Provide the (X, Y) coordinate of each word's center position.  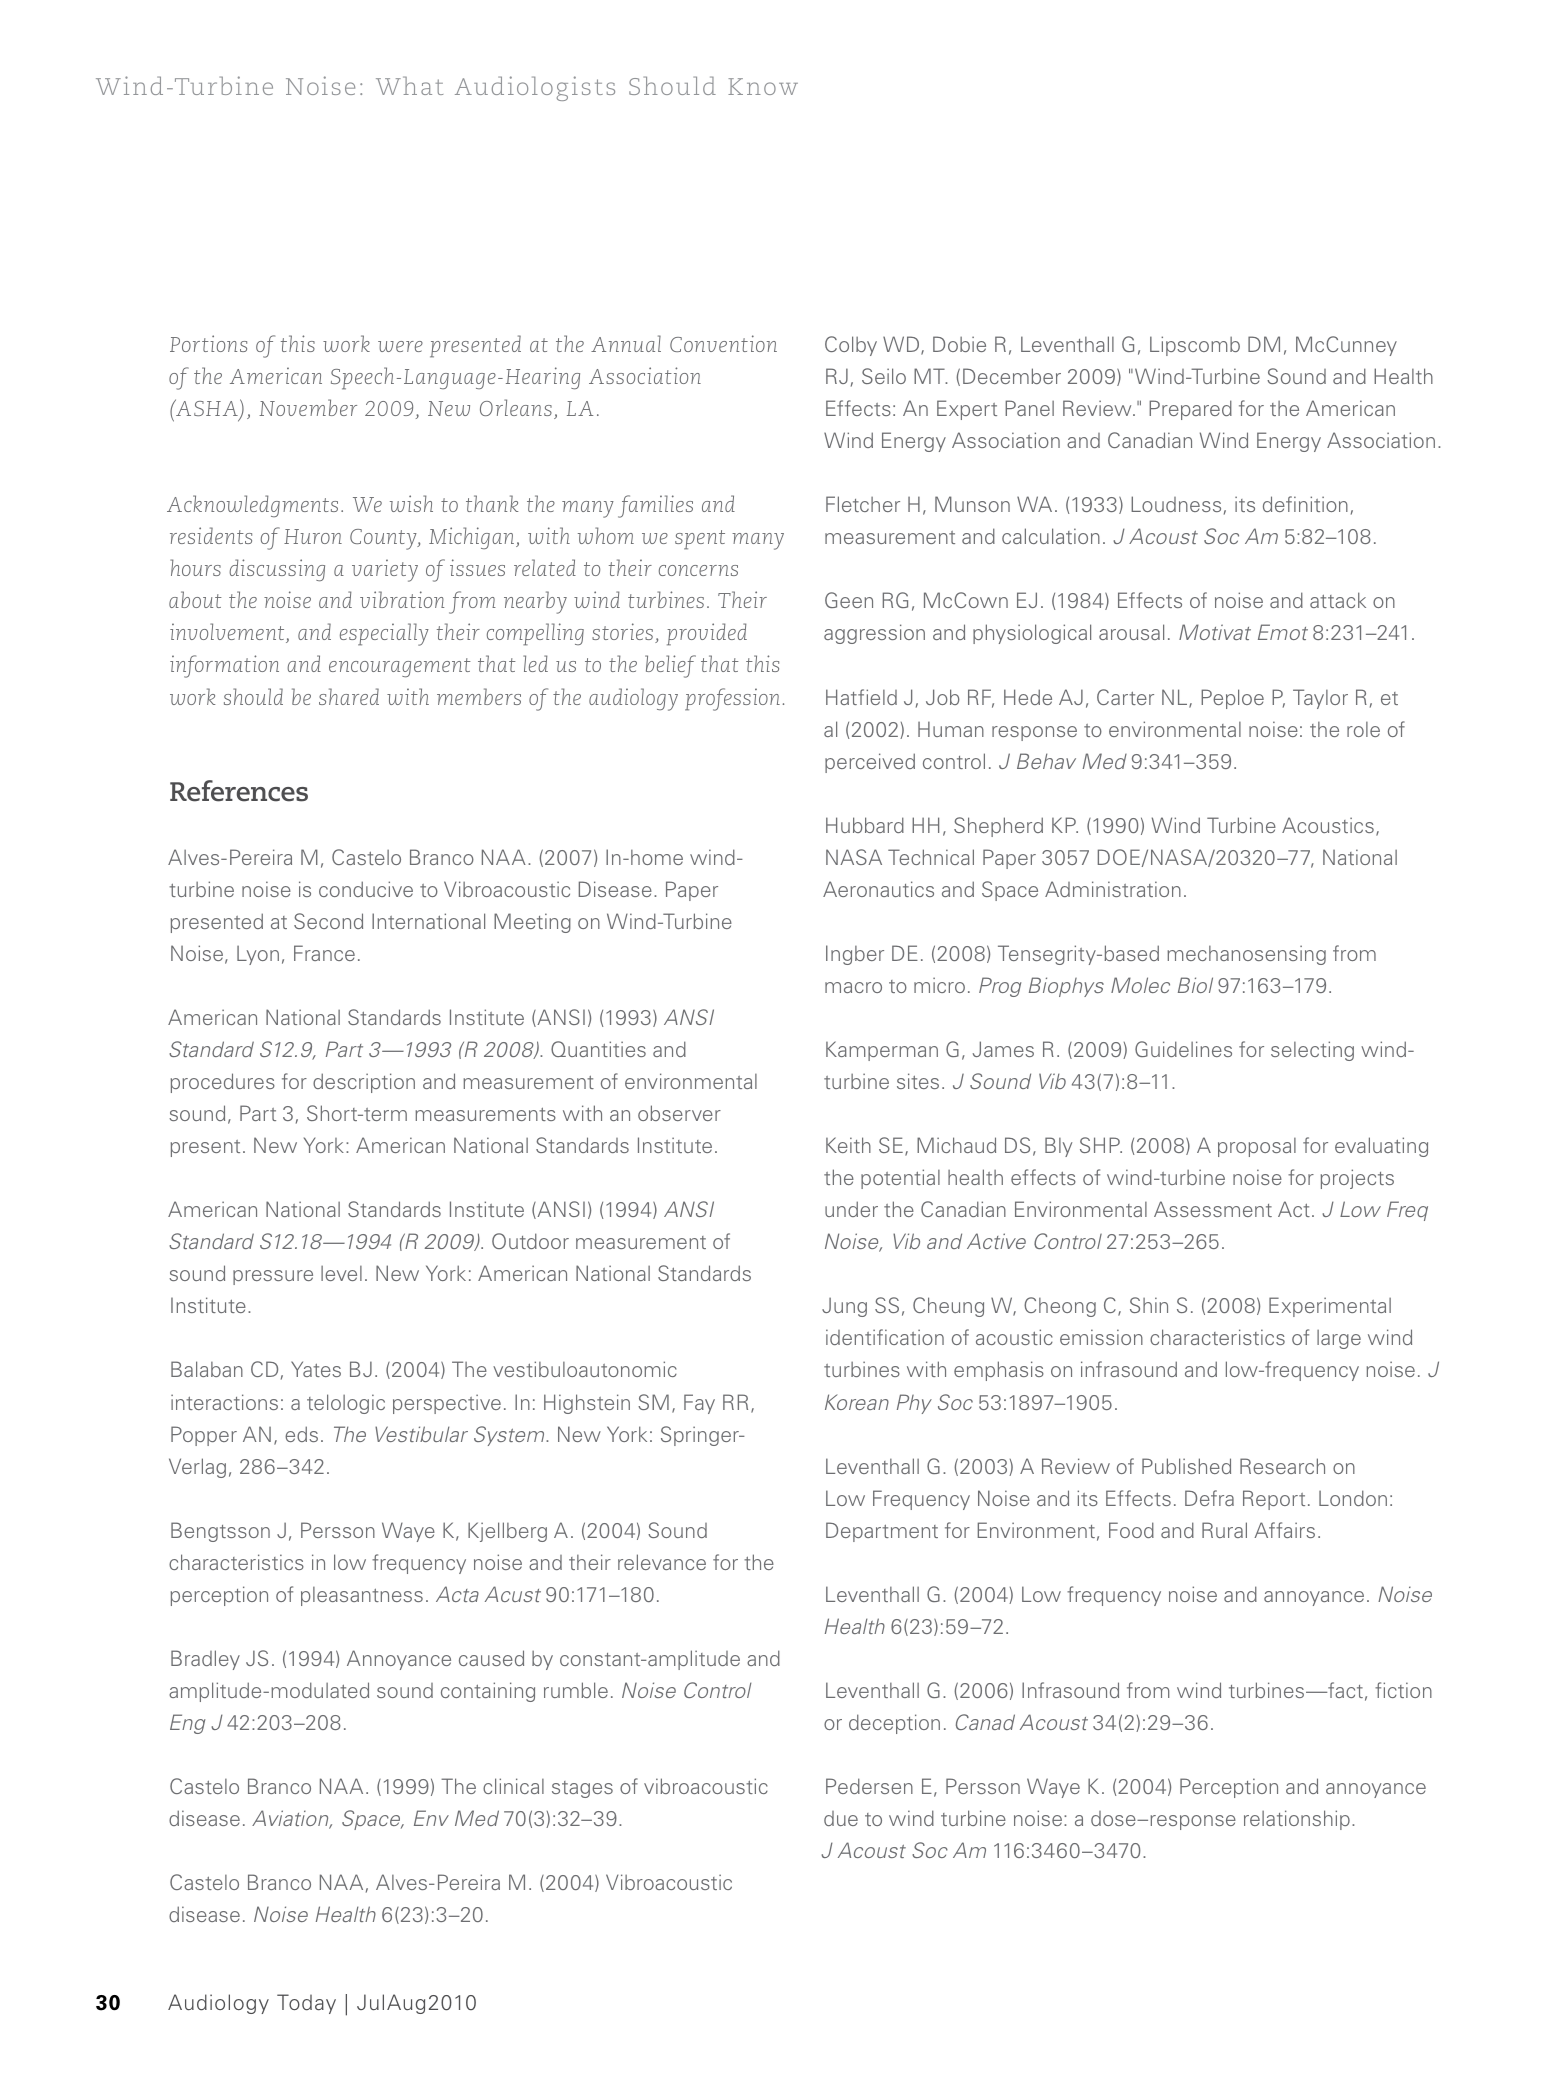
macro (853, 987)
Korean (857, 1402)
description (364, 1083)
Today (306, 2004)
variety (385, 570)
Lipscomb (1195, 346)
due (841, 1818)
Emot (1283, 632)
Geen (849, 600)
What (409, 85)
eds (301, 1434)
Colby (851, 346)
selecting (1312, 1051)
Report (1274, 1500)
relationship (1297, 1820)
